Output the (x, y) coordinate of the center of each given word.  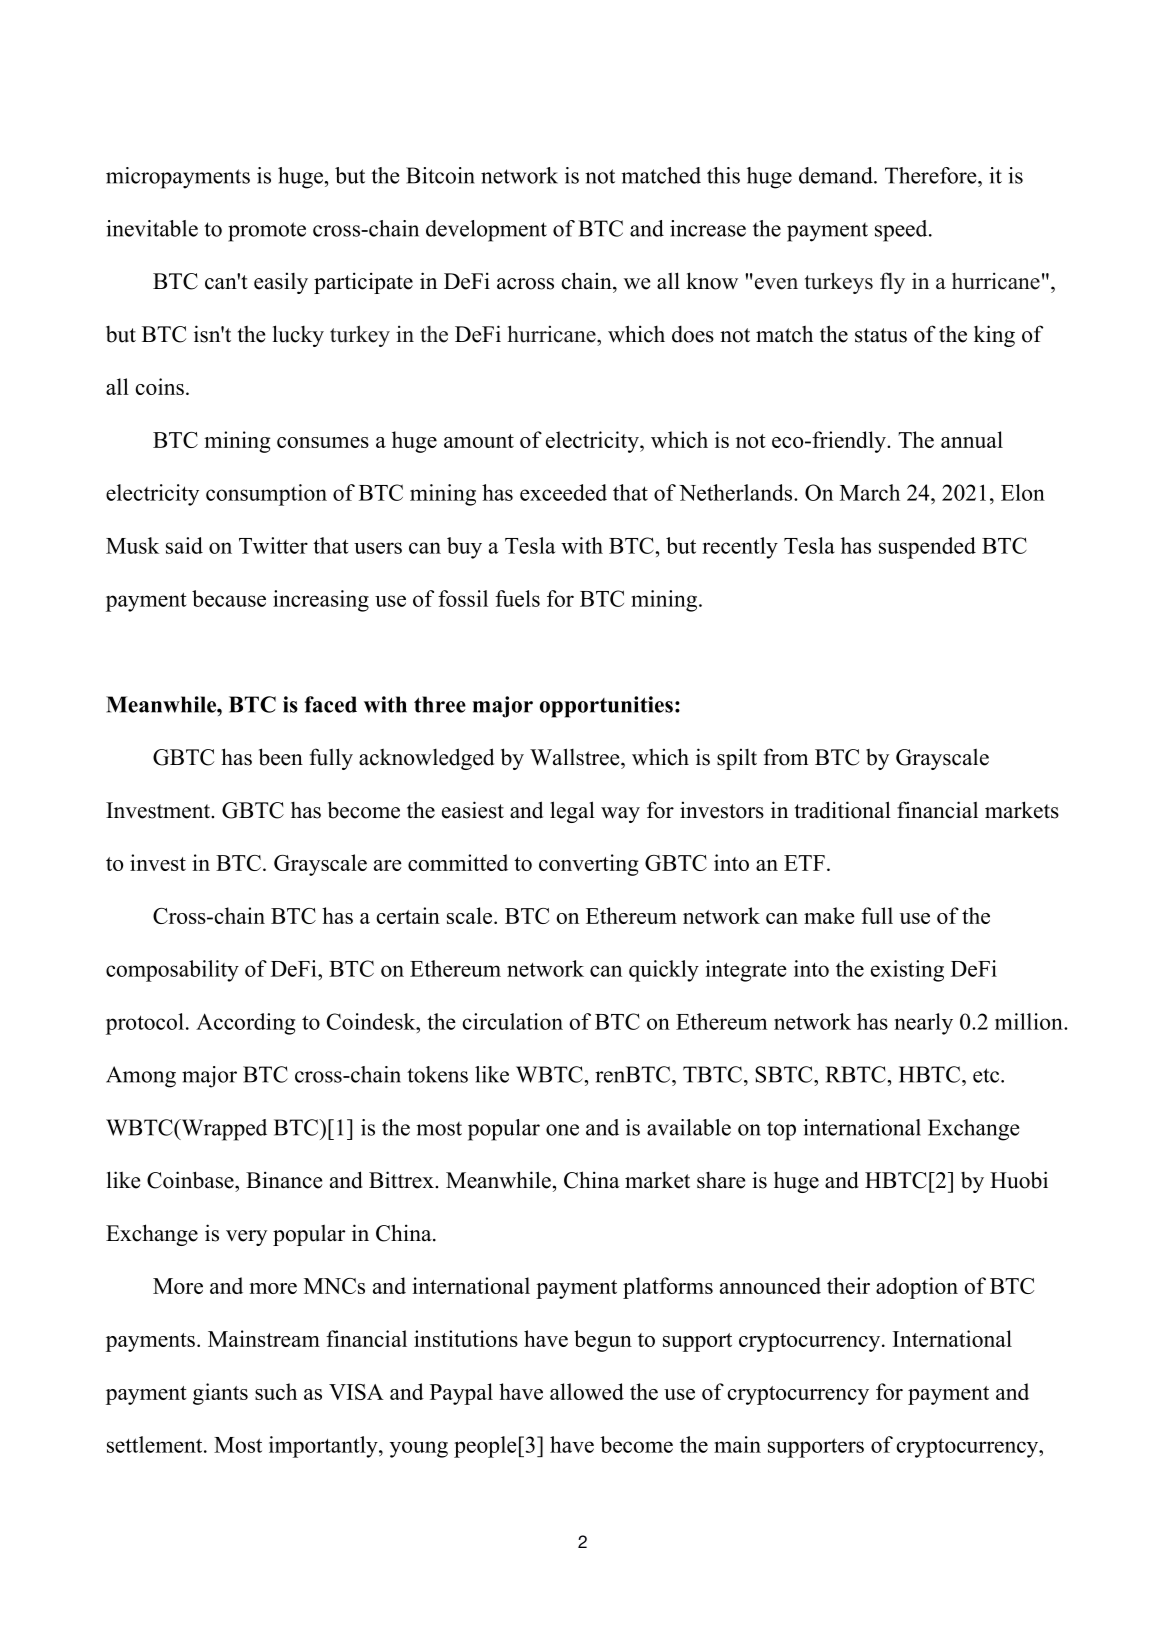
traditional (843, 810)
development (486, 231)
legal (572, 812)
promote (267, 232)
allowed (587, 1391)
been (281, 757)
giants (220, 1394)
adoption (917, 1288)
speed (902, 231)
